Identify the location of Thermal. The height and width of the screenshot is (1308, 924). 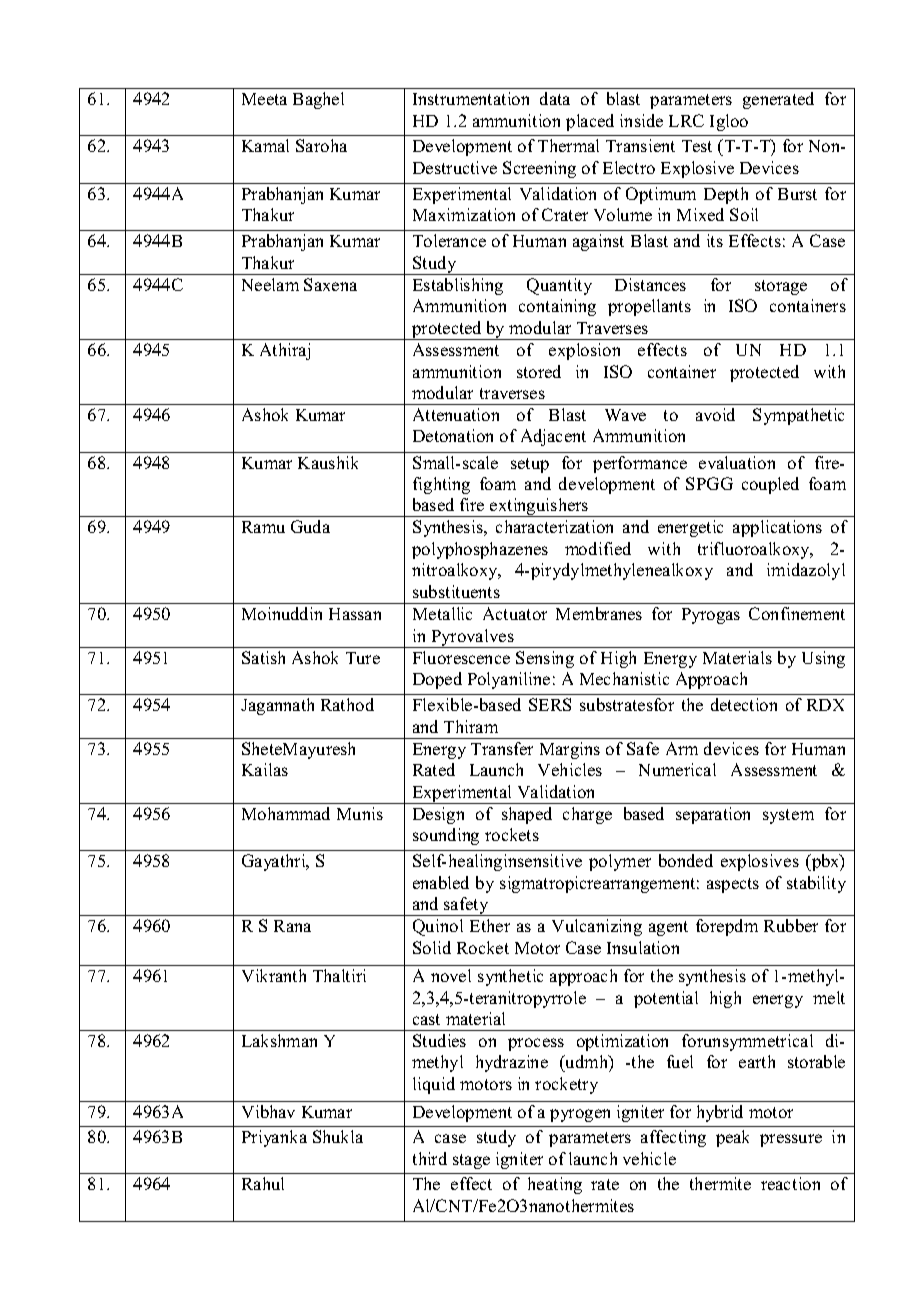
(568, 145).
